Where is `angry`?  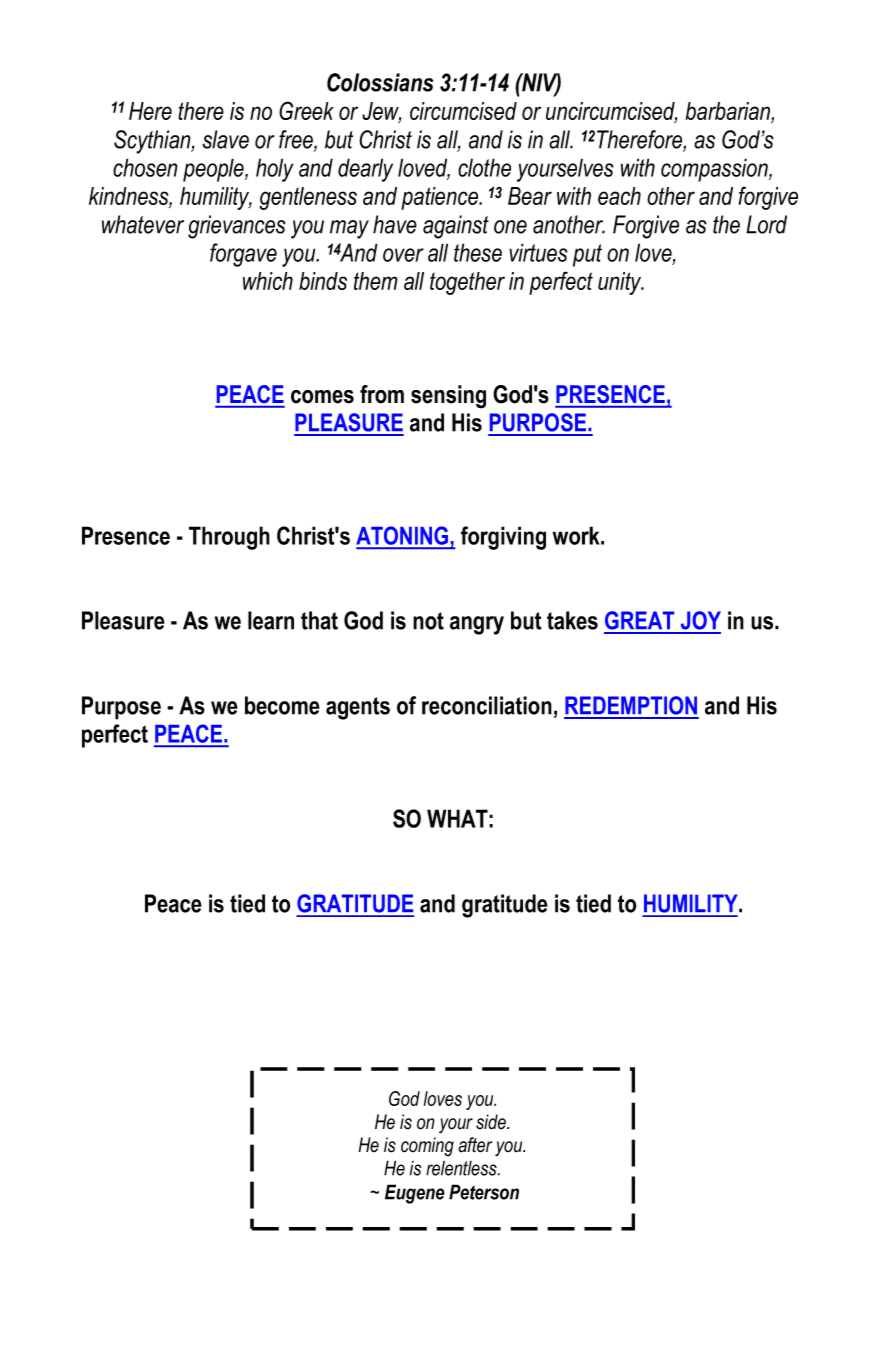 angry is located at coordinates (477, 625).
